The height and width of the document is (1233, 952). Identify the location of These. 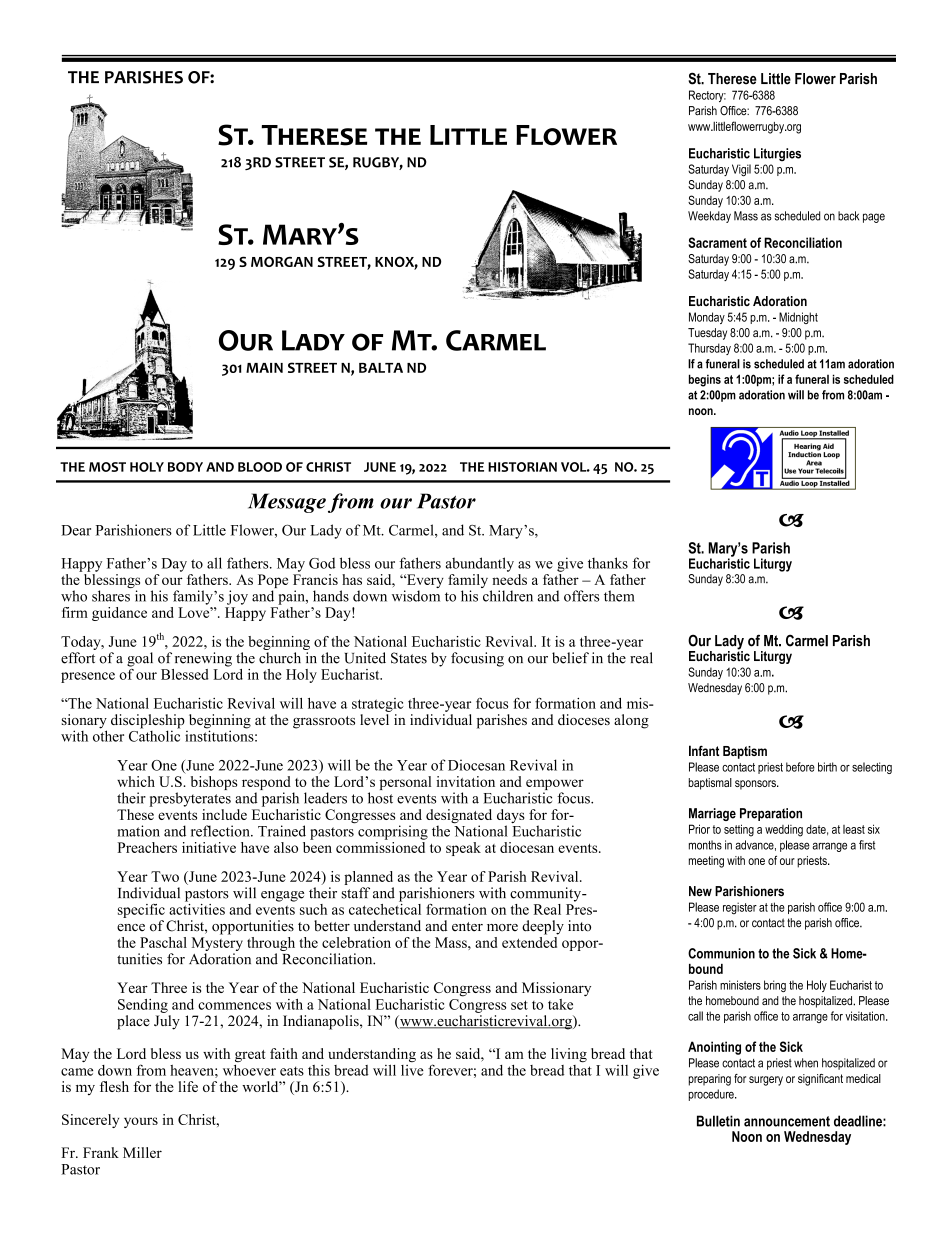
(135, 813).
